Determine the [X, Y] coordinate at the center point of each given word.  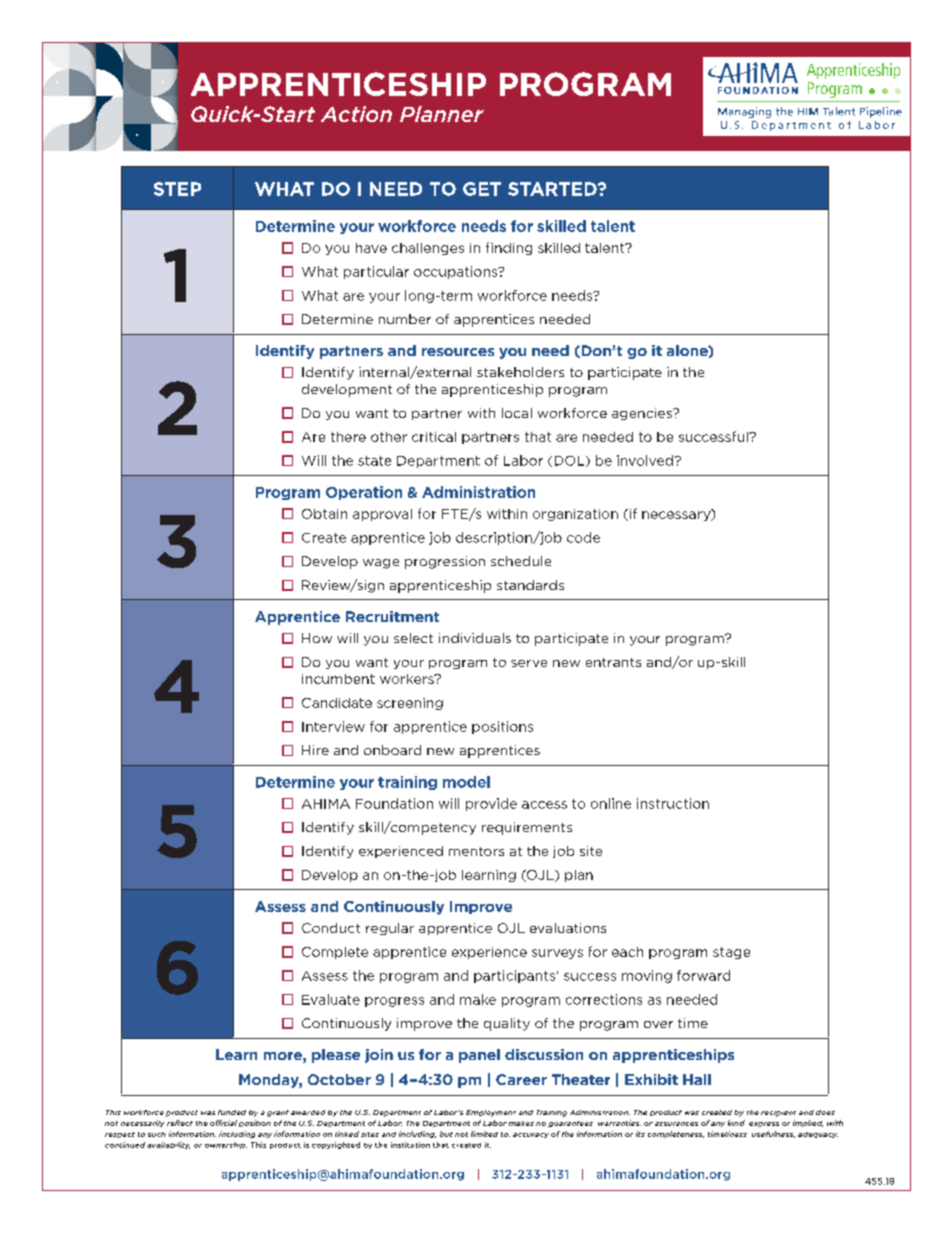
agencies [643, 414]
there [348, 437]
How [317, 638]
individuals [475, 638]
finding [509, 248]
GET [482, 189]
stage [731, 953]
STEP [177, 189]
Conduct [331, 928]
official [223, 1123]
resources [458, 352]
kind [736, 1123]
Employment [491, 1113]
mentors [476, 851]
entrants [613, 662]
